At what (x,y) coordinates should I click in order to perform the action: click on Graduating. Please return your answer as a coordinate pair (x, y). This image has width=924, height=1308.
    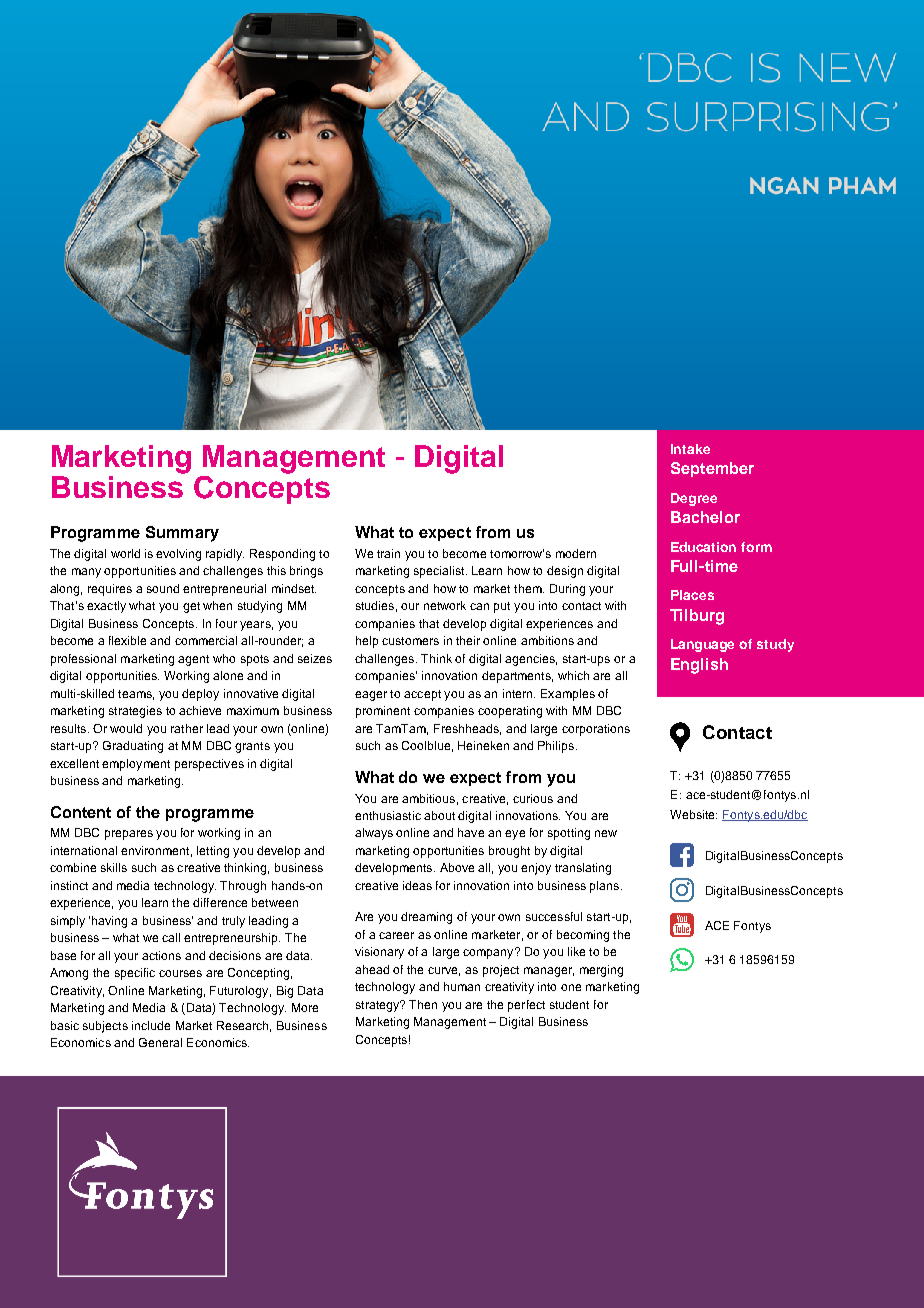
    Looking at the image, I should click on (133, 747).
